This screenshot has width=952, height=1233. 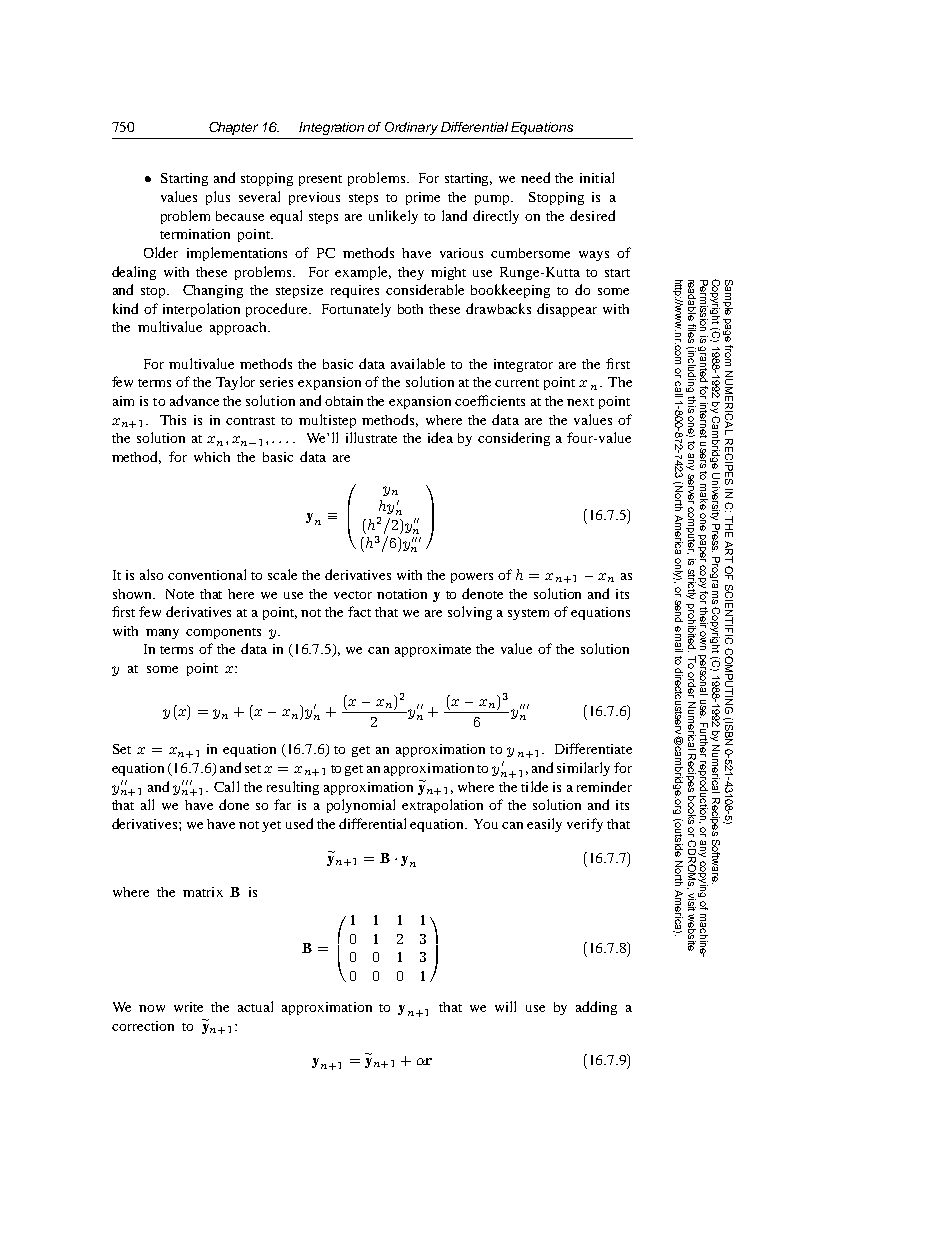 I want to click on Integration, so click(x=331, y=128).
